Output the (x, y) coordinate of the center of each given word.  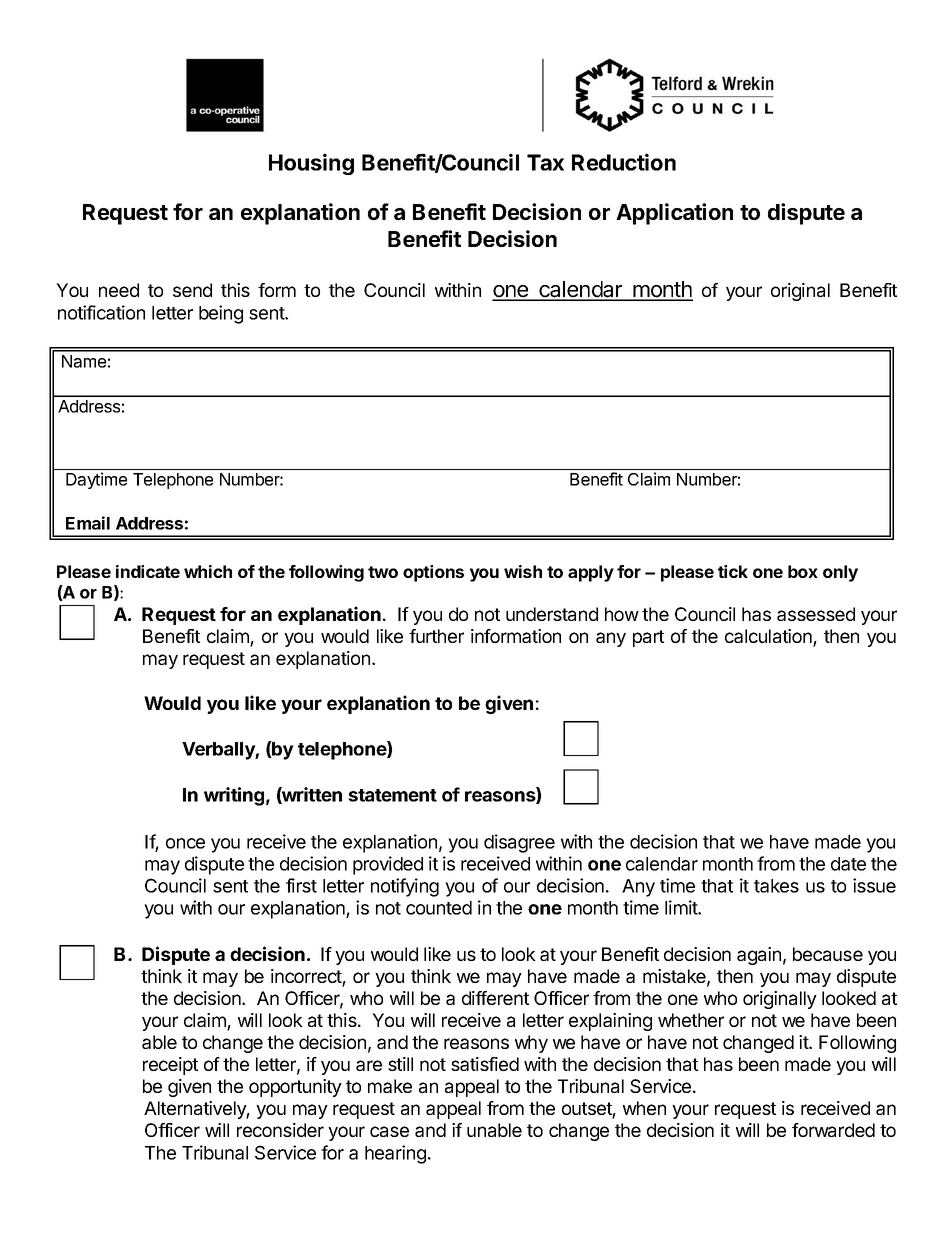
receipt (170, 1066)
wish (523, 571)
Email (88, 523)
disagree (519, 843)
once (185, 843)
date (848, 864)
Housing (311, 164)
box (803, 571)
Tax (545, 162)
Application (674, 214)
